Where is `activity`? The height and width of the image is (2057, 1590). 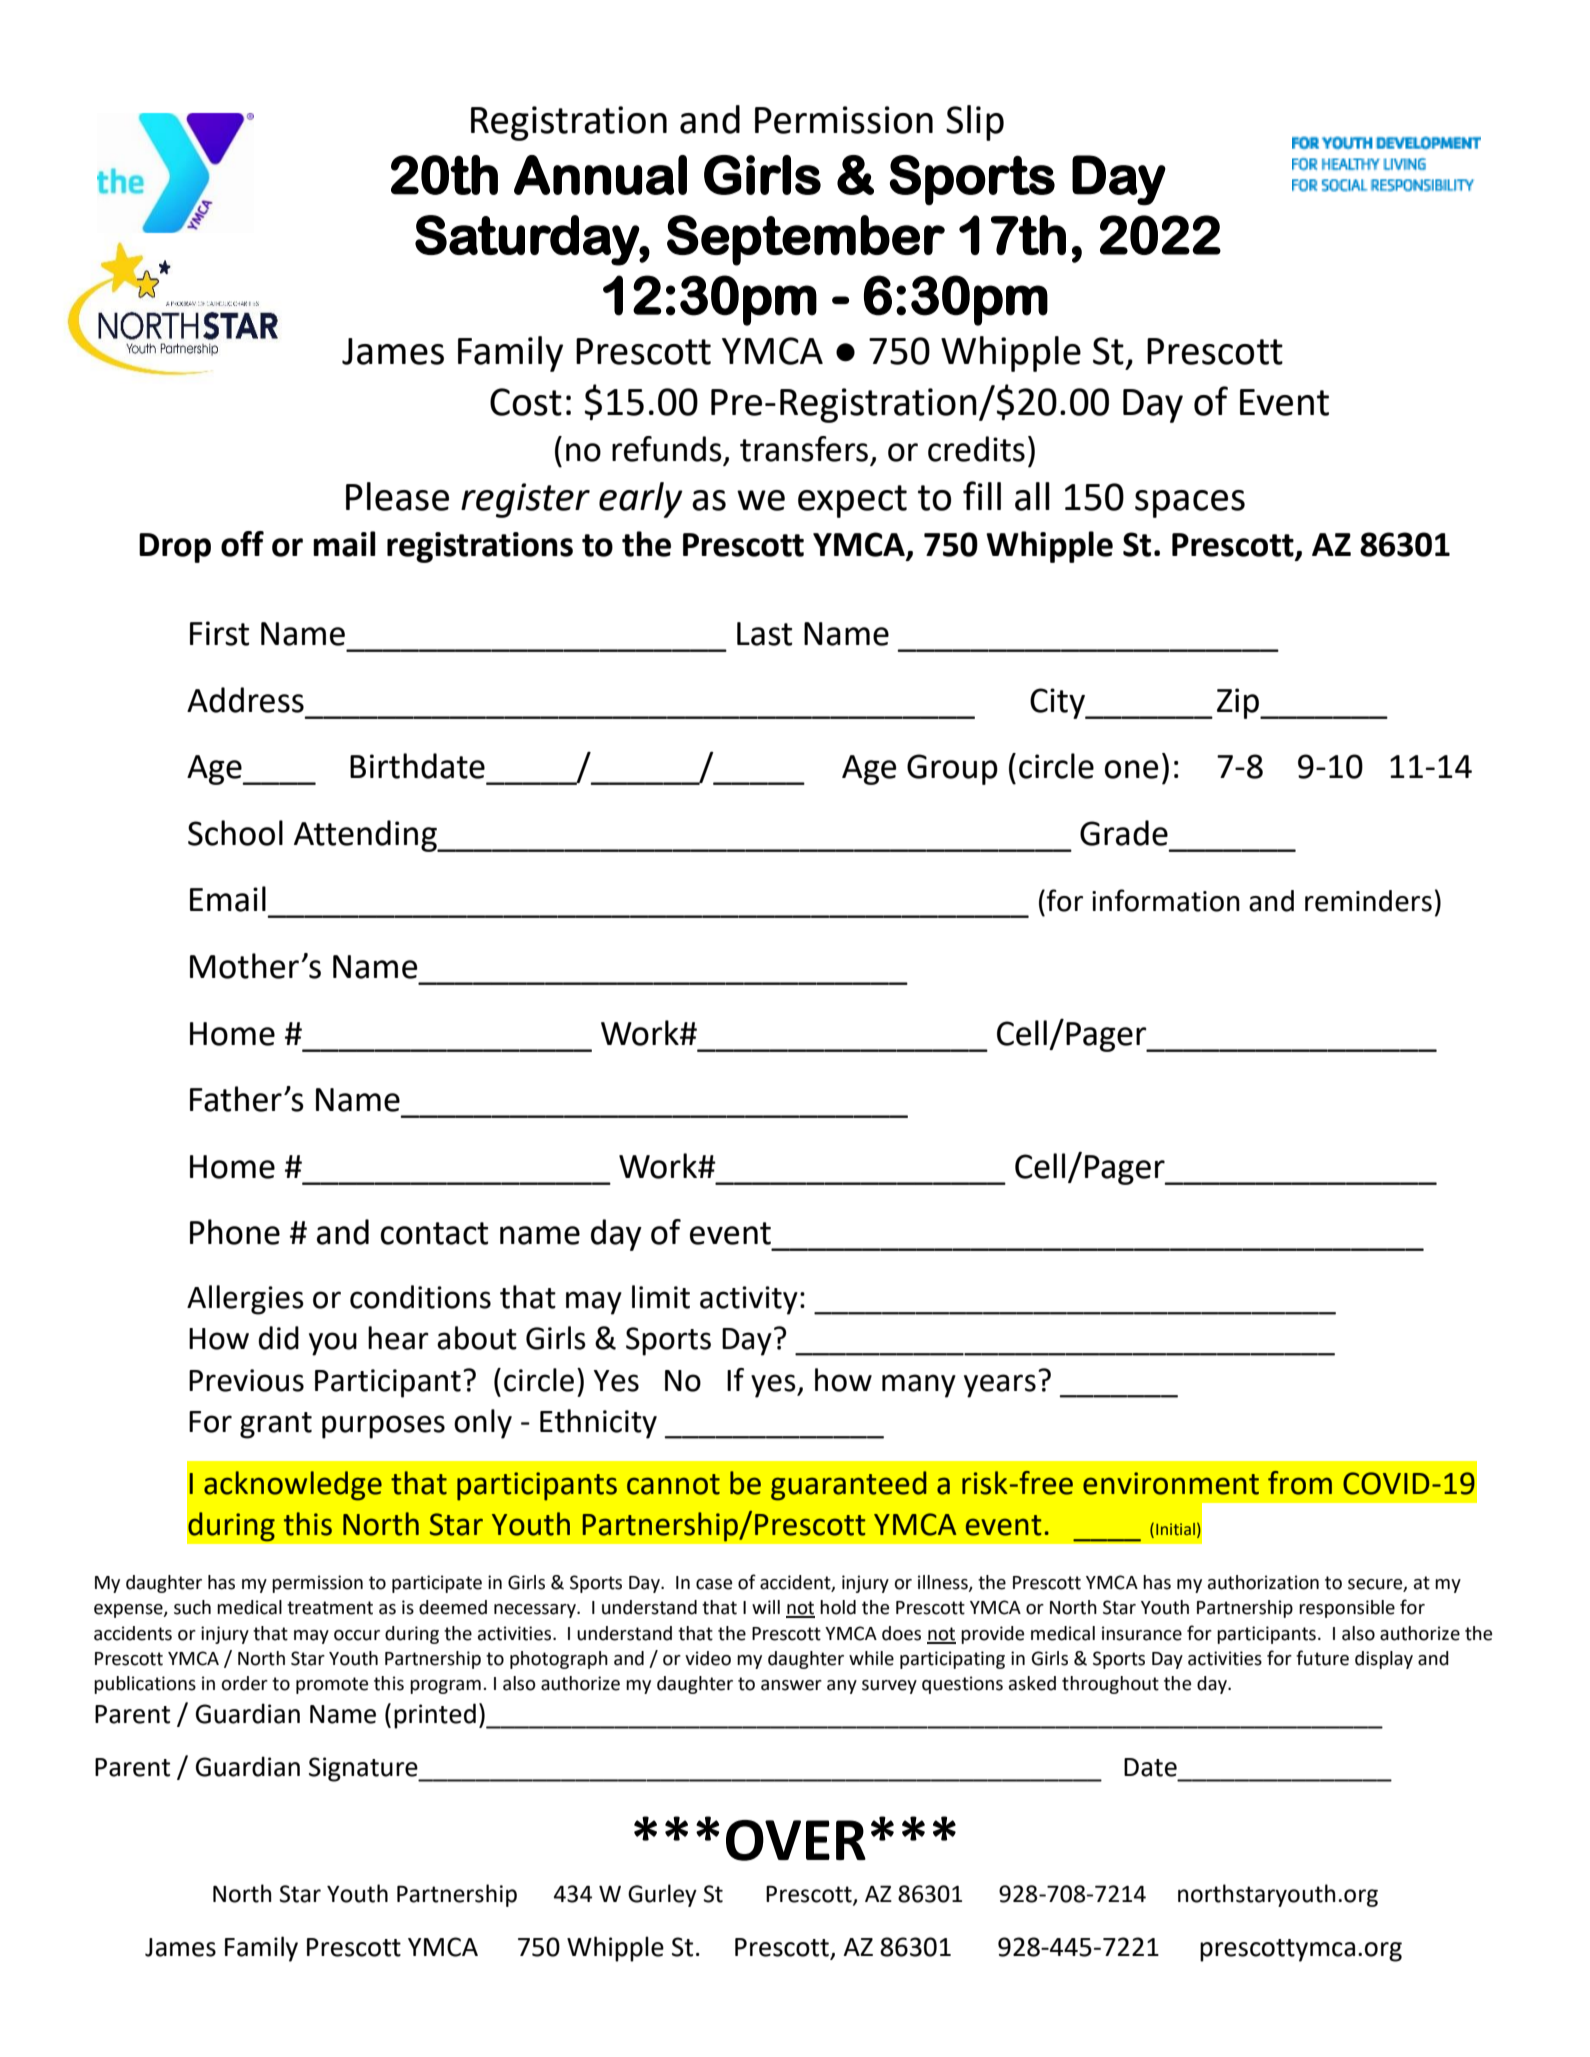
activity is located at coordinates (749, 1300).
